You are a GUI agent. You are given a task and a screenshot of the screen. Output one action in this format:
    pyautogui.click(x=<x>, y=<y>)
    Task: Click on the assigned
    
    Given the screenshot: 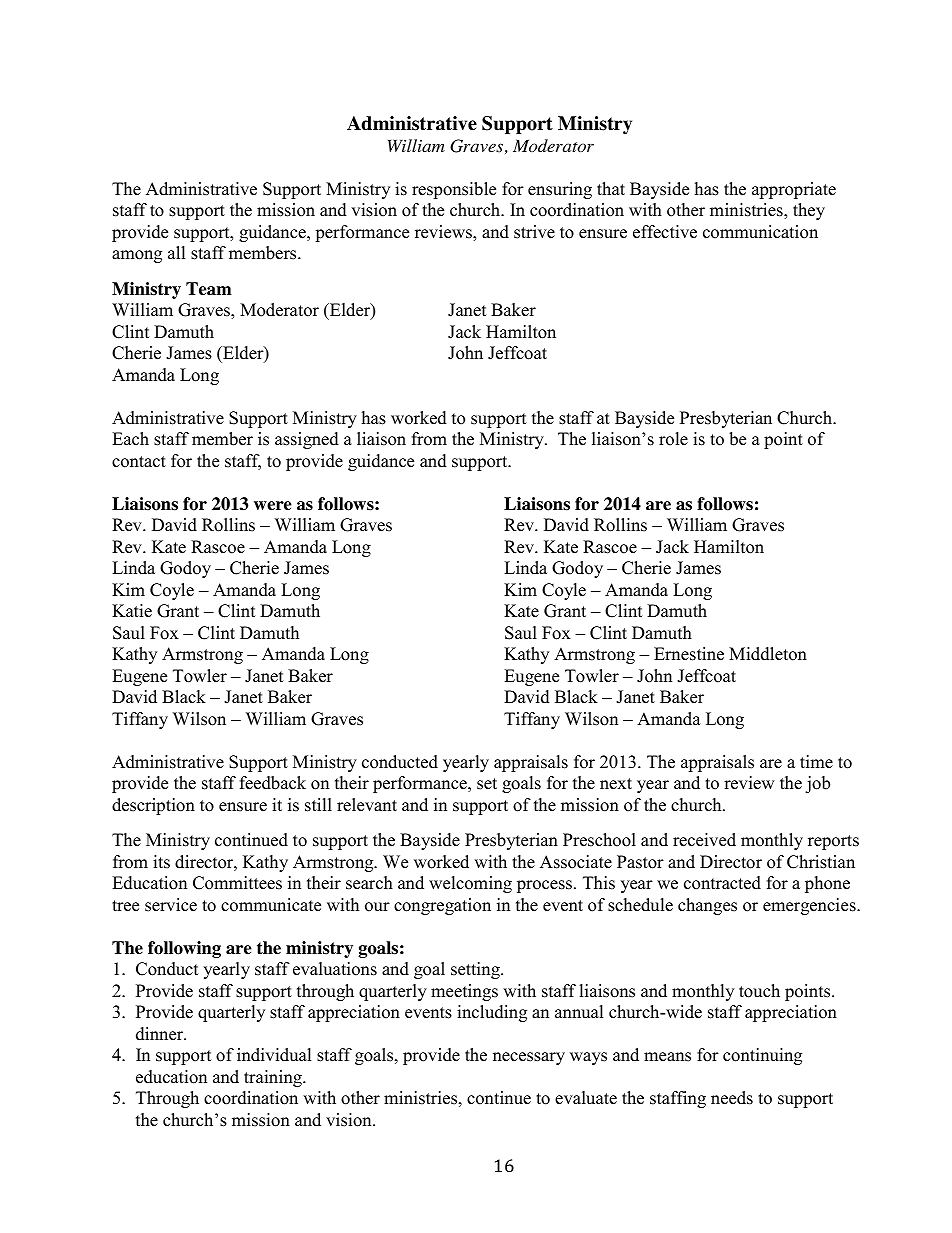 What is the action you would take?
    pyautogui.click(x=307, y=440)
